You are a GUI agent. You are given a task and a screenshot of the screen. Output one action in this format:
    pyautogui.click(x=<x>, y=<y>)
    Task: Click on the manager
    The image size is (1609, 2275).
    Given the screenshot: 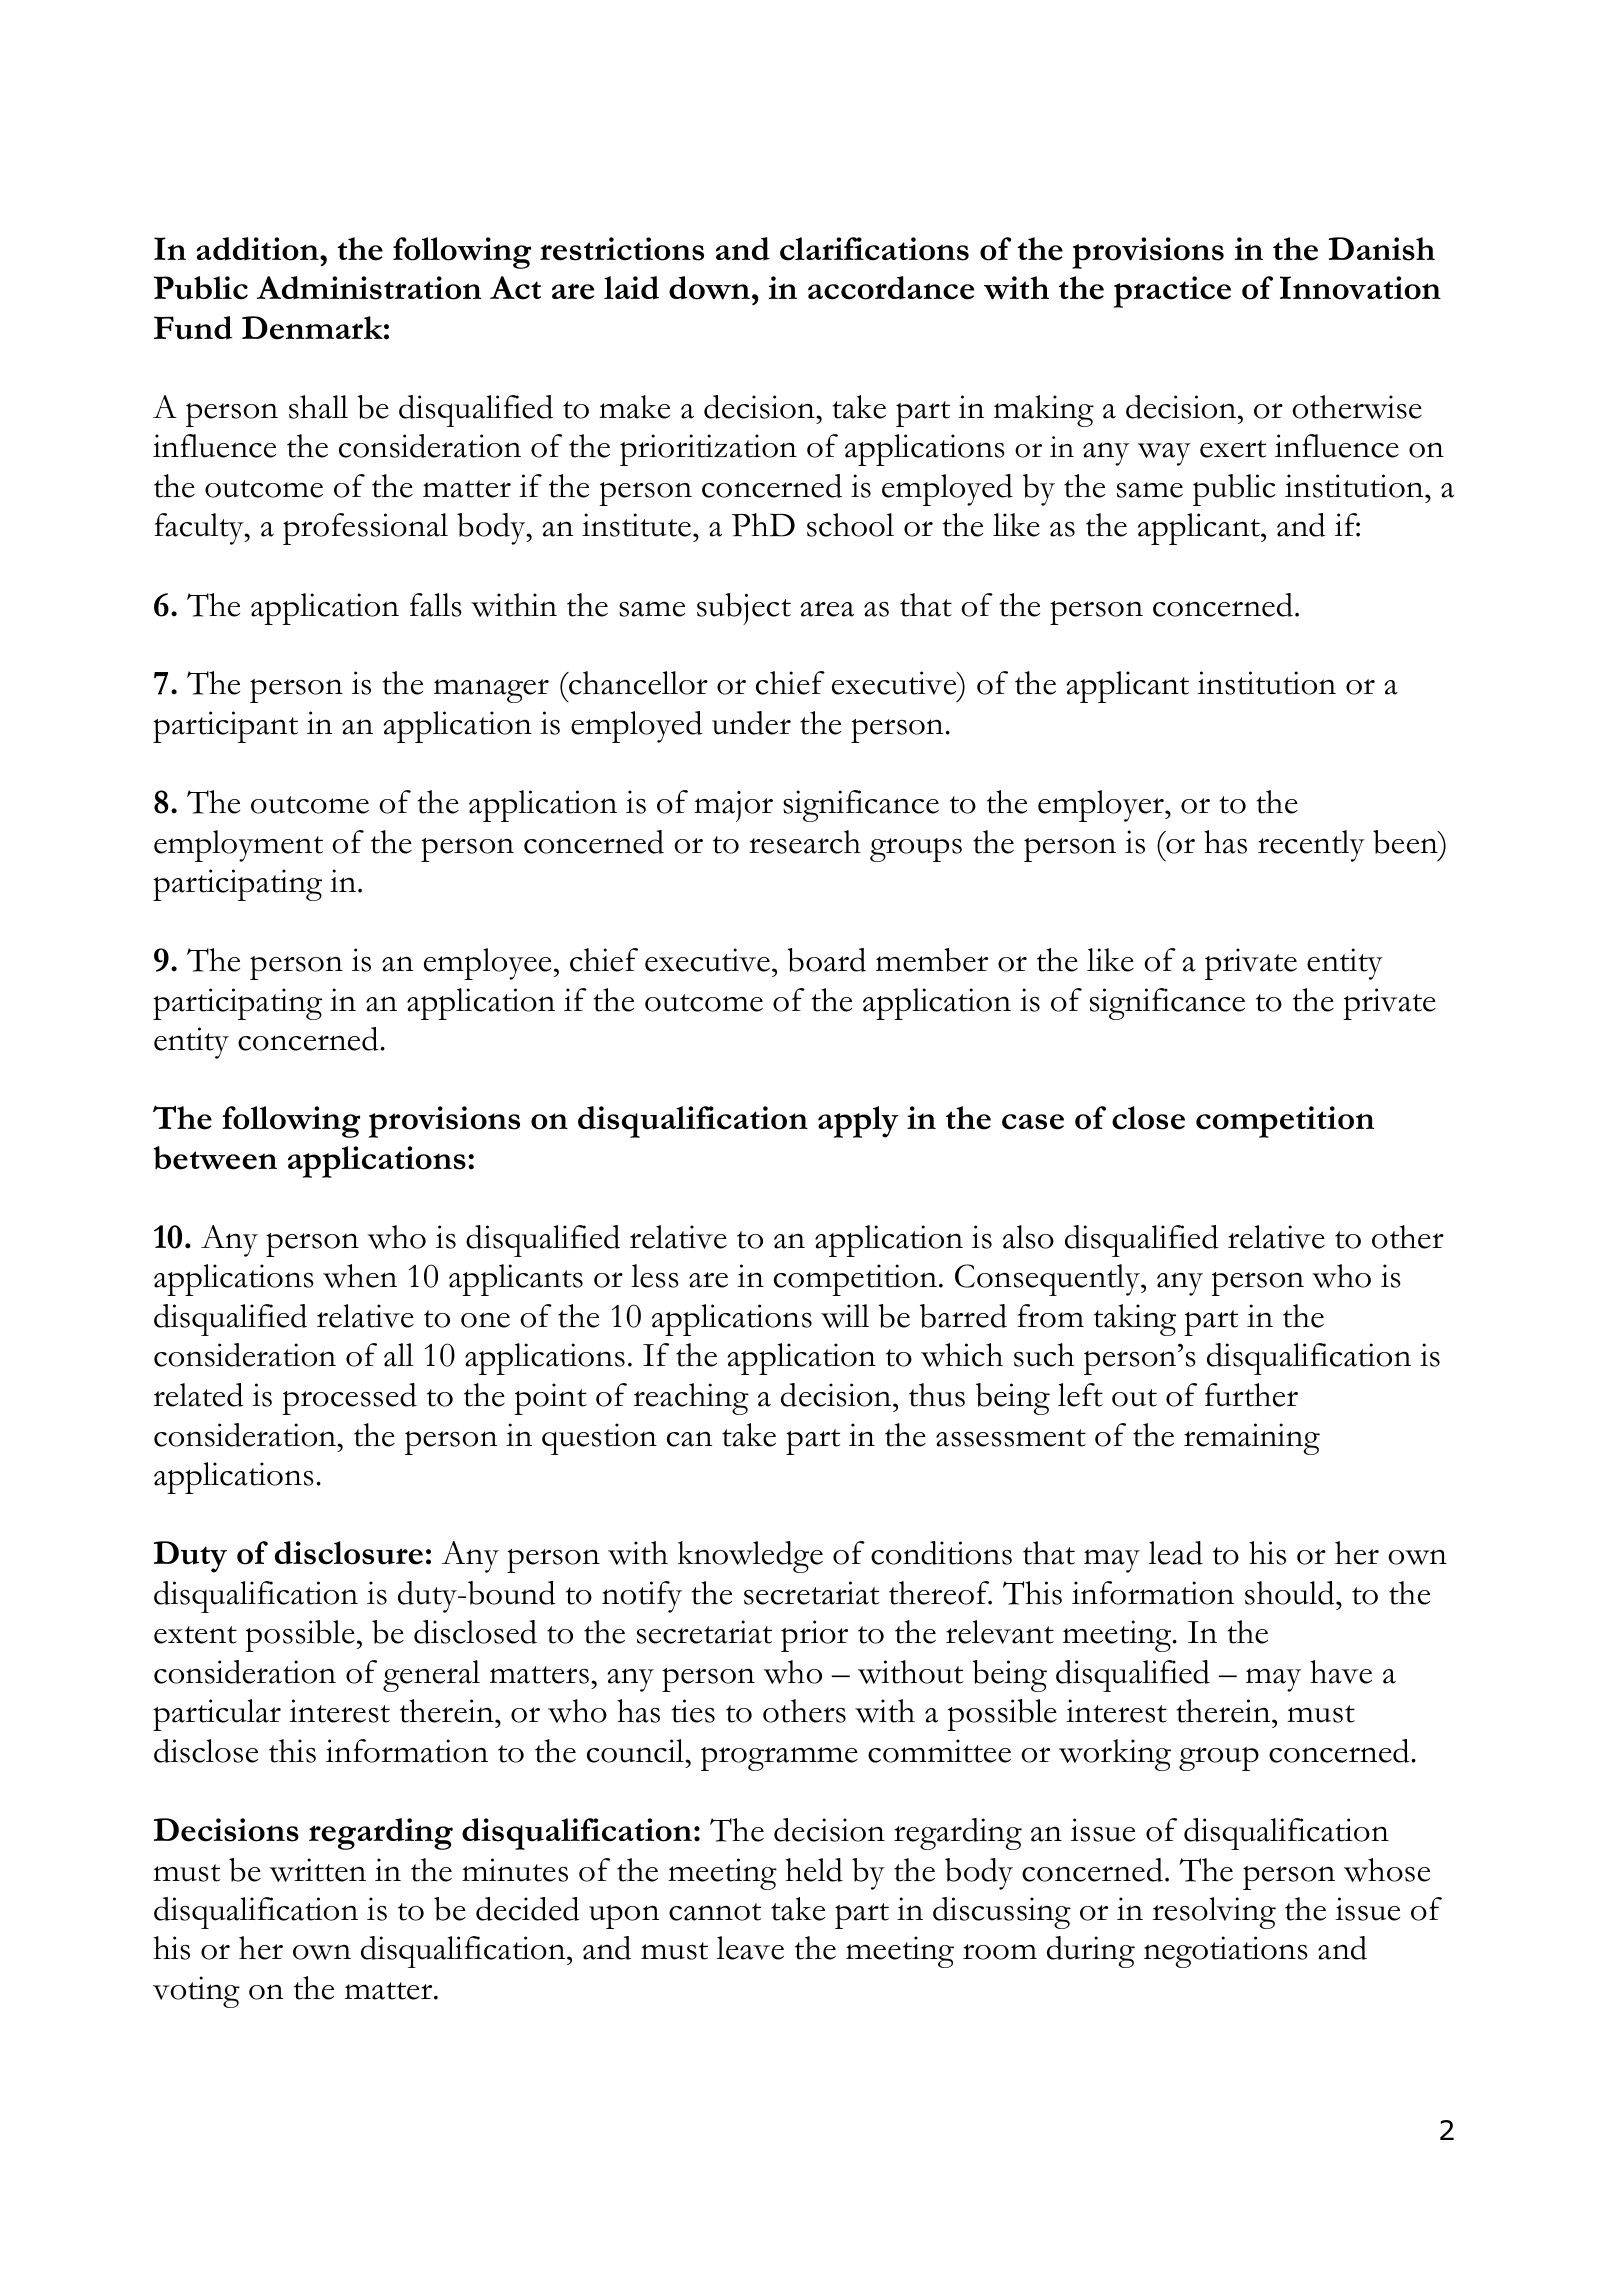 What is the action you would take?
    pyautogui.click(x=491, y=691)
